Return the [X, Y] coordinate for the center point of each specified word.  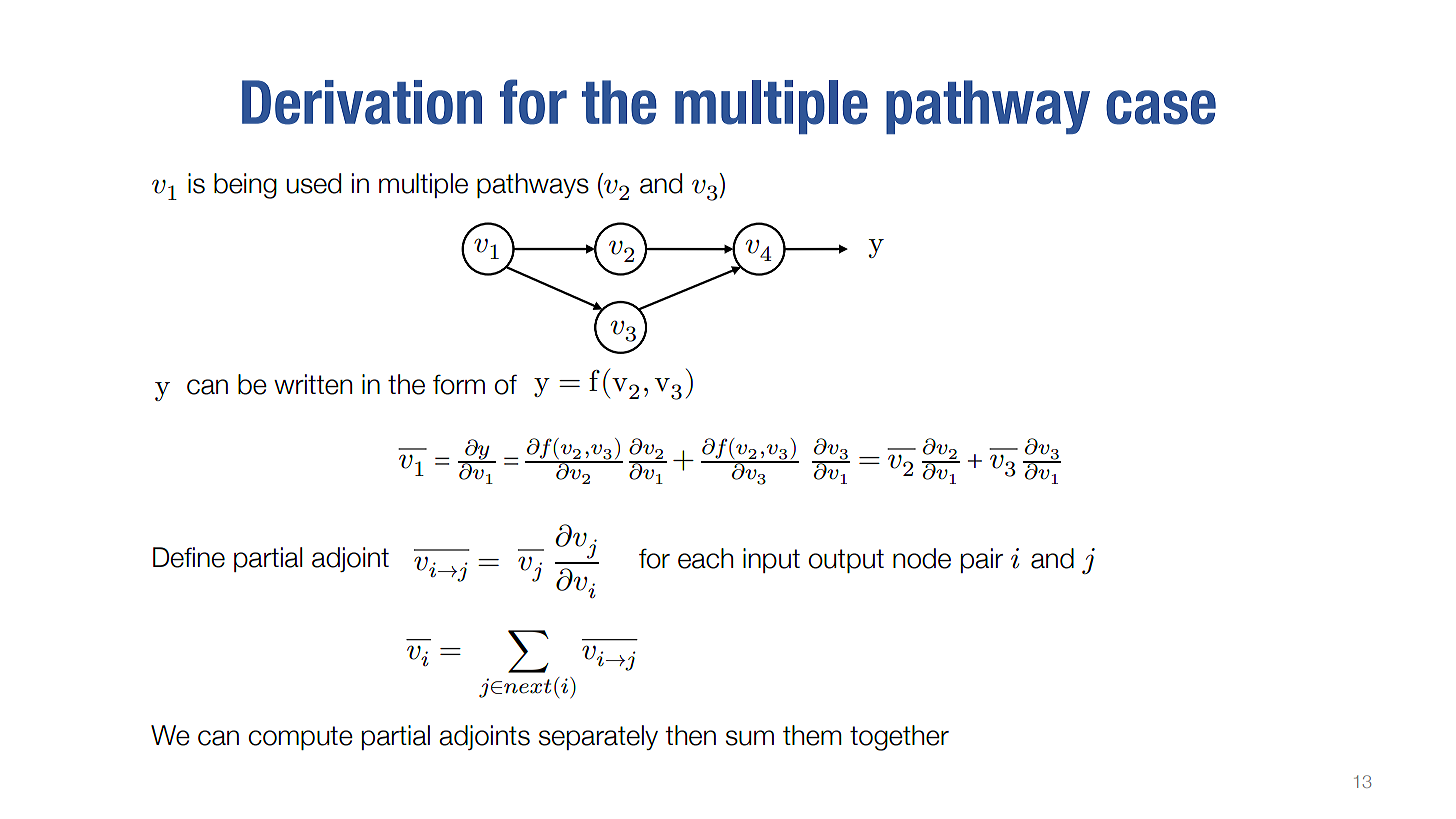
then [690, 735]
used [314, 183]
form [459, 384]
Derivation [362, 102]
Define [189, 557]
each [705, 558]
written [313, 384]
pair [982, 560]
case [1161, 107]
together [899, 738]
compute [301, 738]
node [922, 558]
